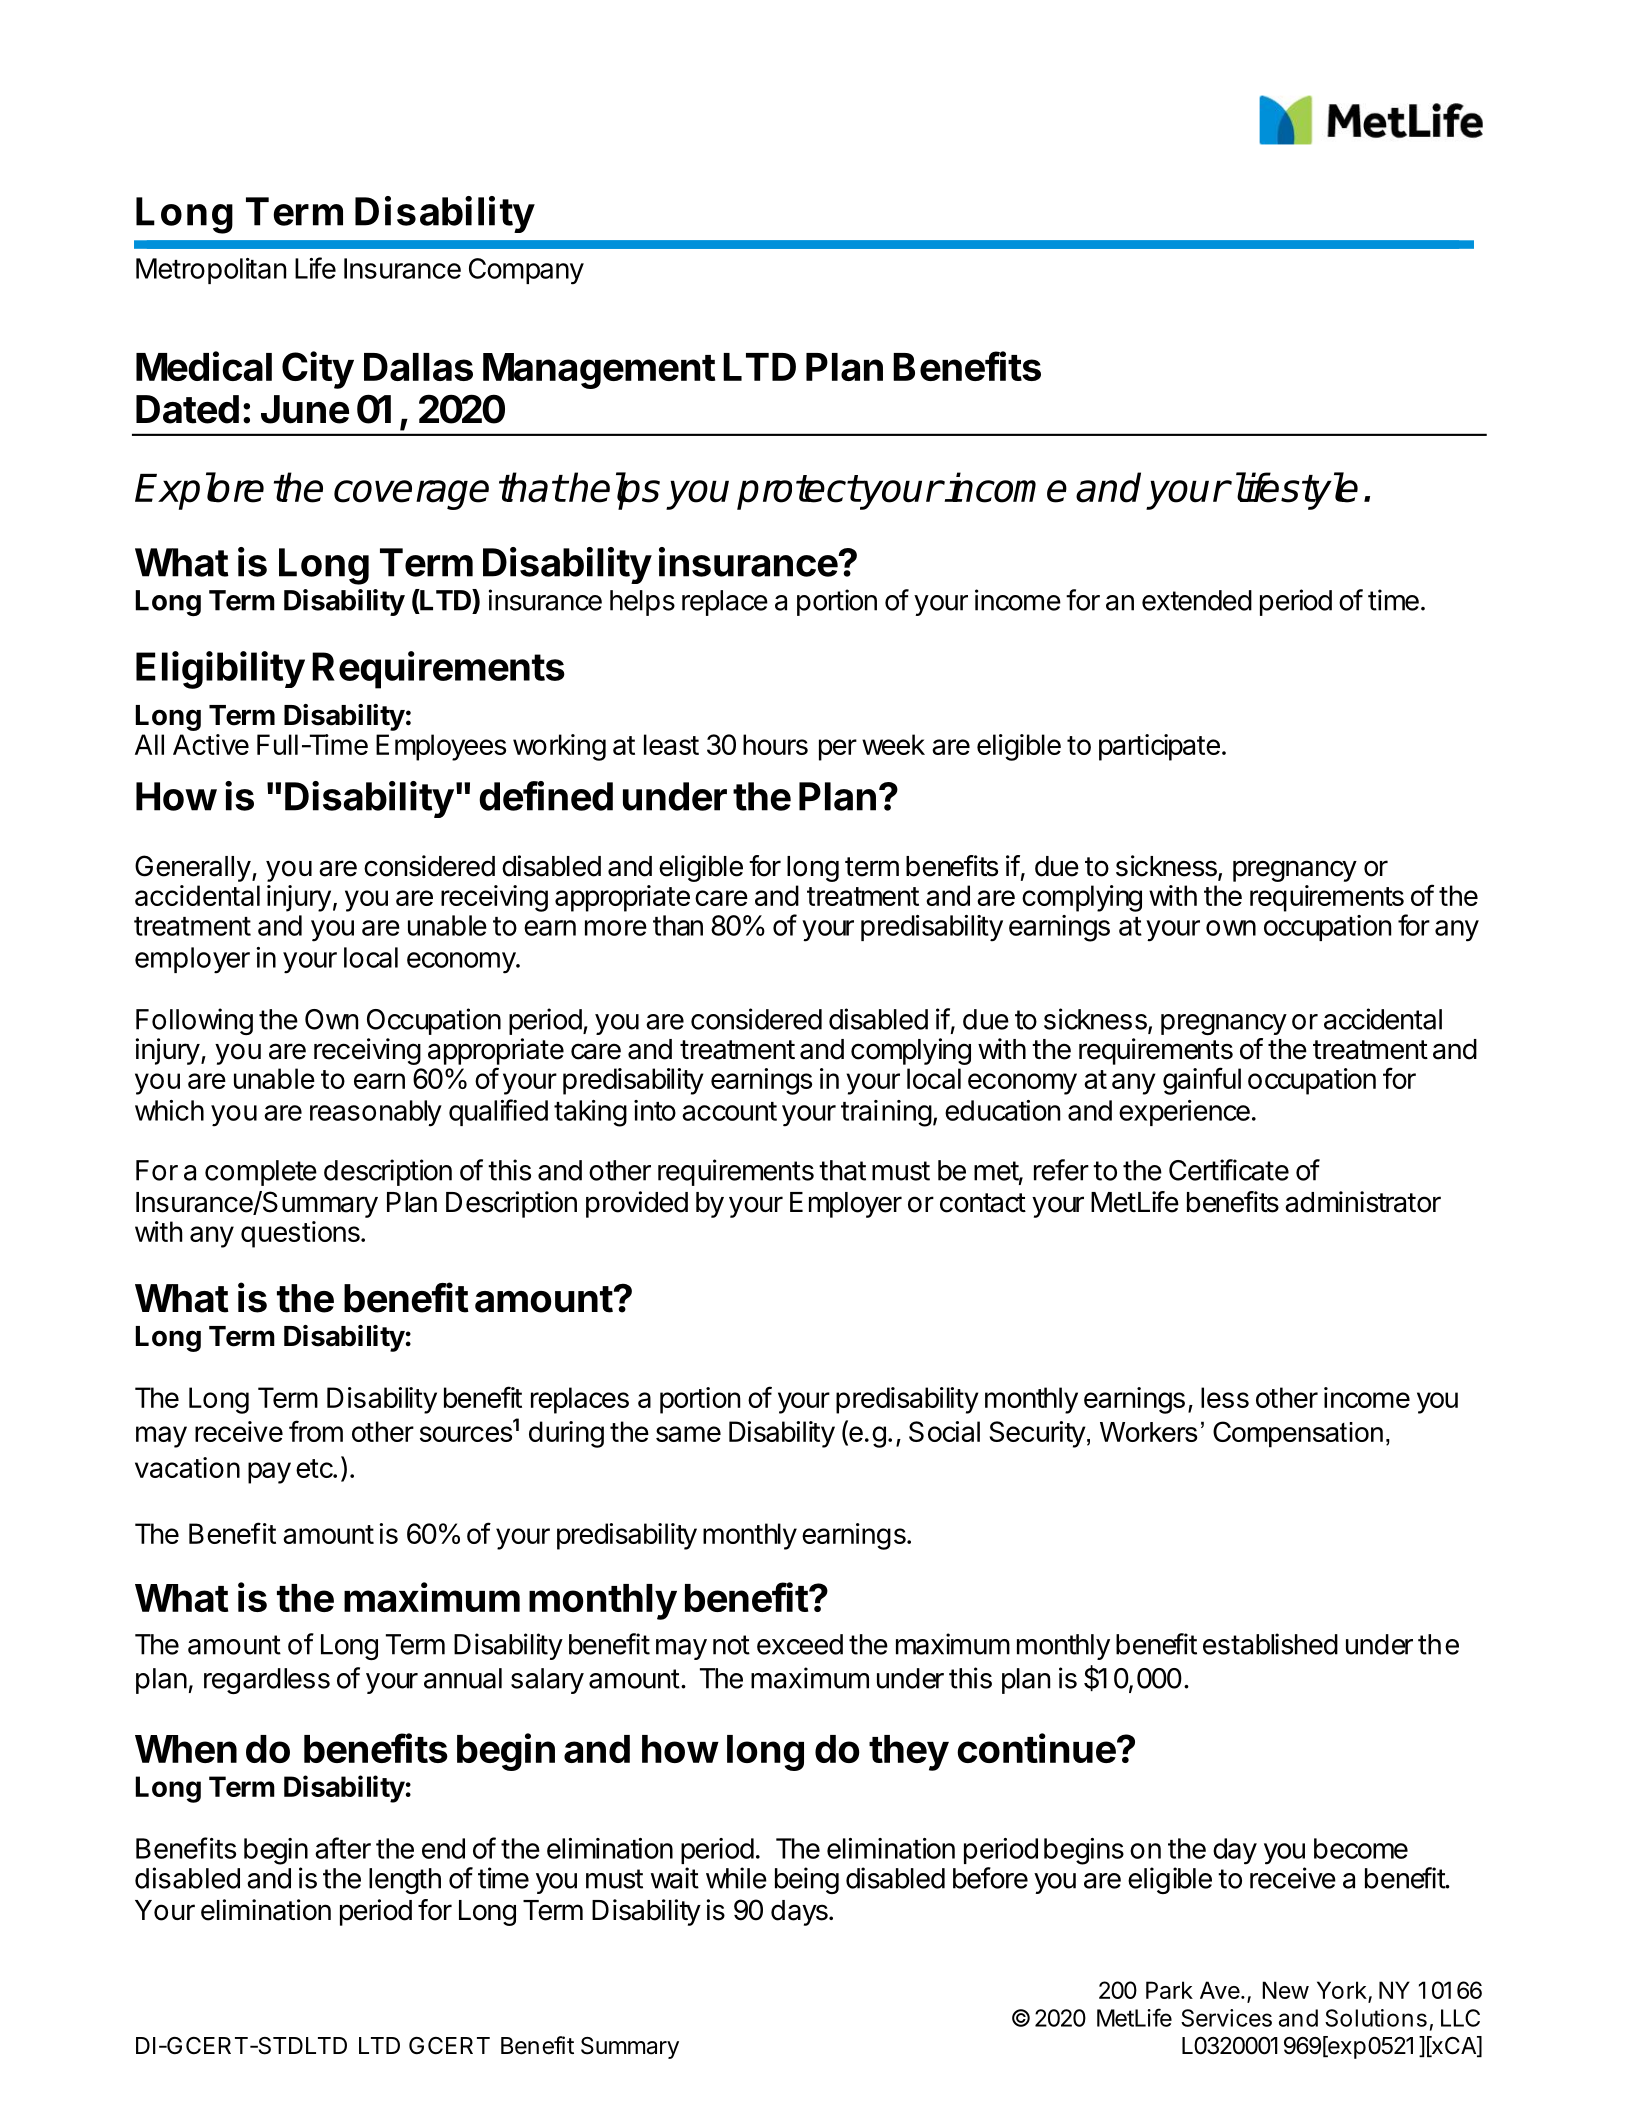 Image resolution: width=1625 pixels, height=2103 pixels. What do you see at coordinates (405, 1881) in the screenshot?
I see `length` at bounding box center [405, 1881].
